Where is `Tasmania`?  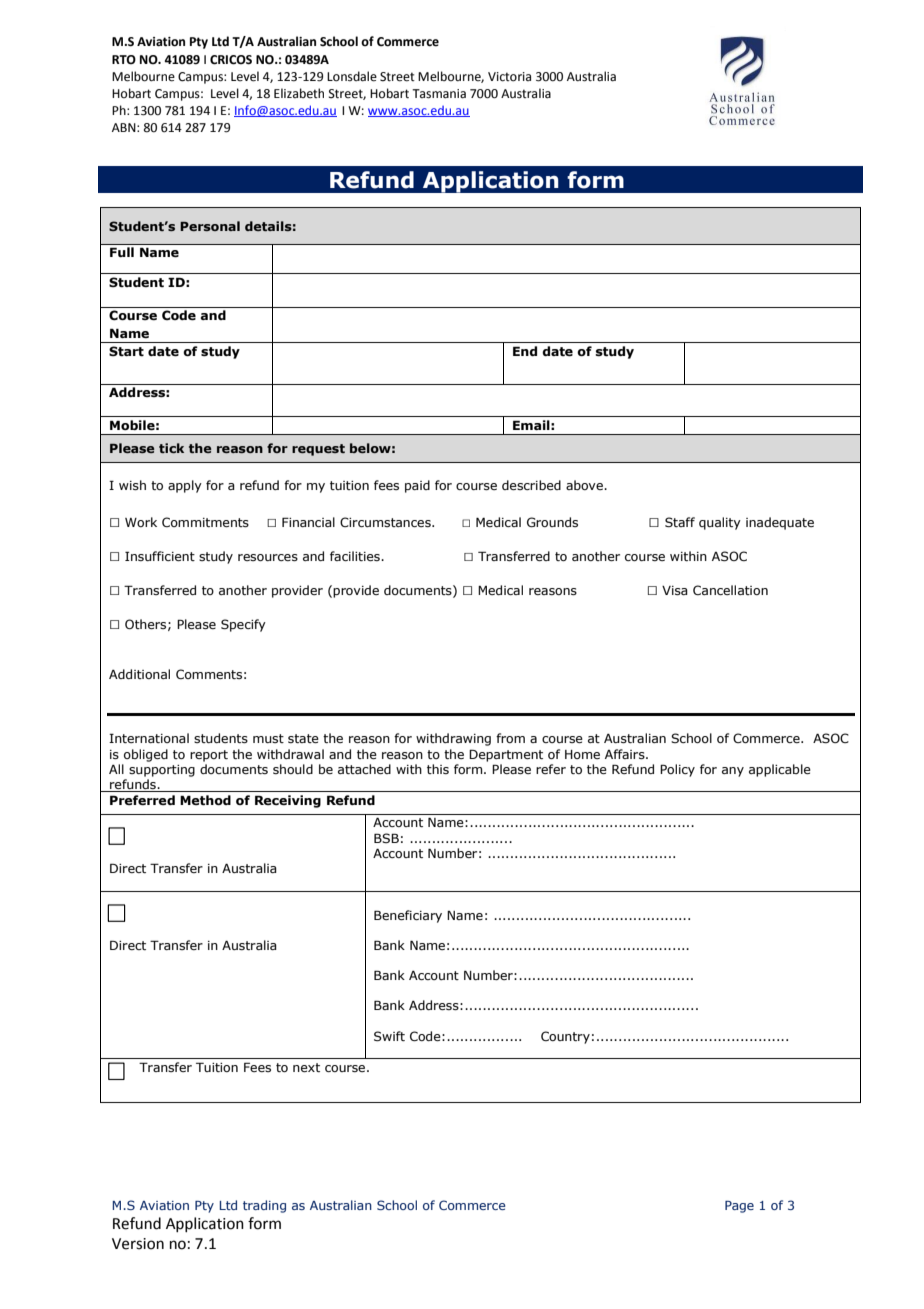 Tasmania is located at coordinates (439, 94).
